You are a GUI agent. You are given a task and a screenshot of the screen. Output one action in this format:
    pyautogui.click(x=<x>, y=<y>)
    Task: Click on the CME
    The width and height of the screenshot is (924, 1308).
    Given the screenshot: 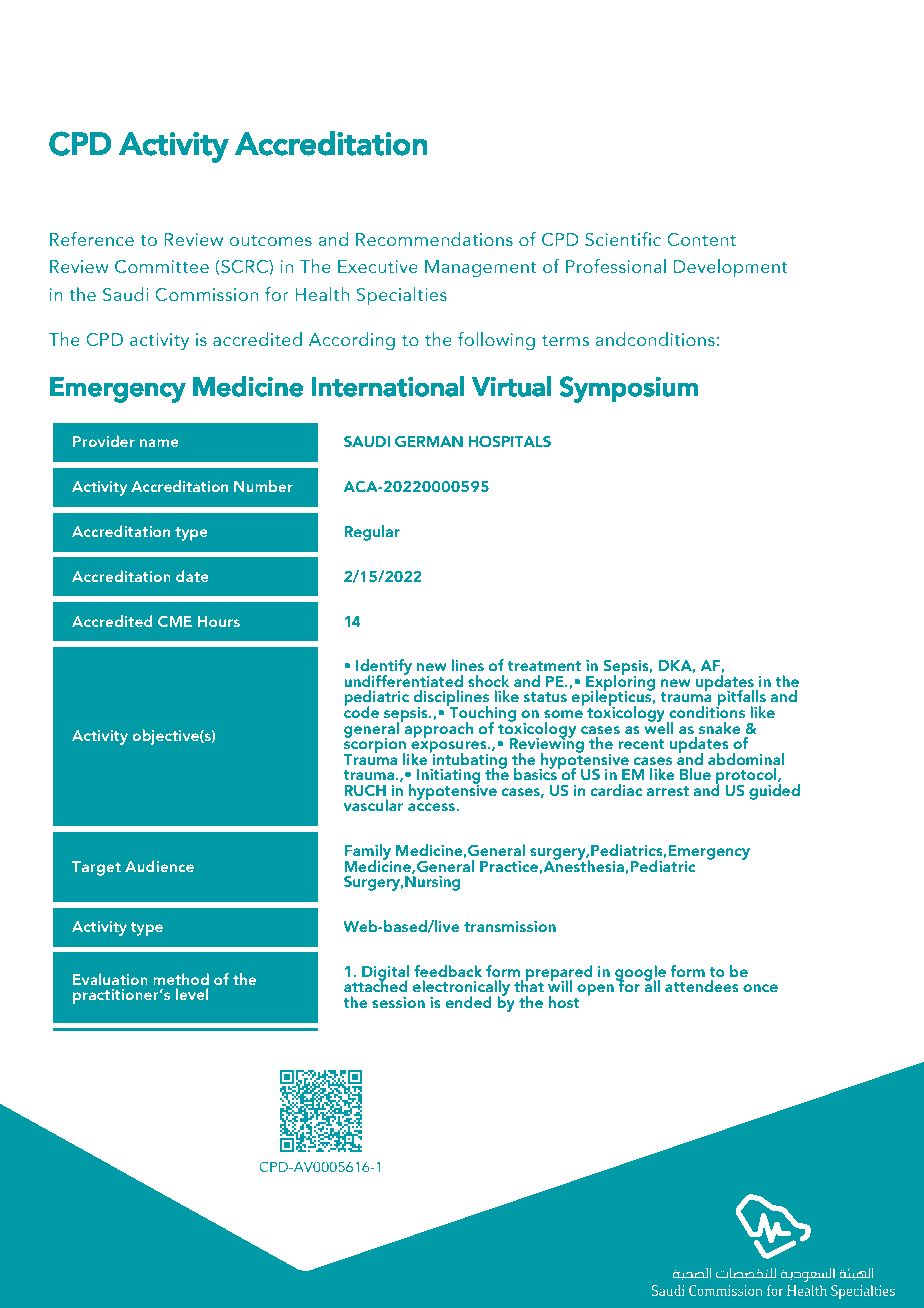 What is the action you would take?
    pyautogui.click(x=175, y=621)
